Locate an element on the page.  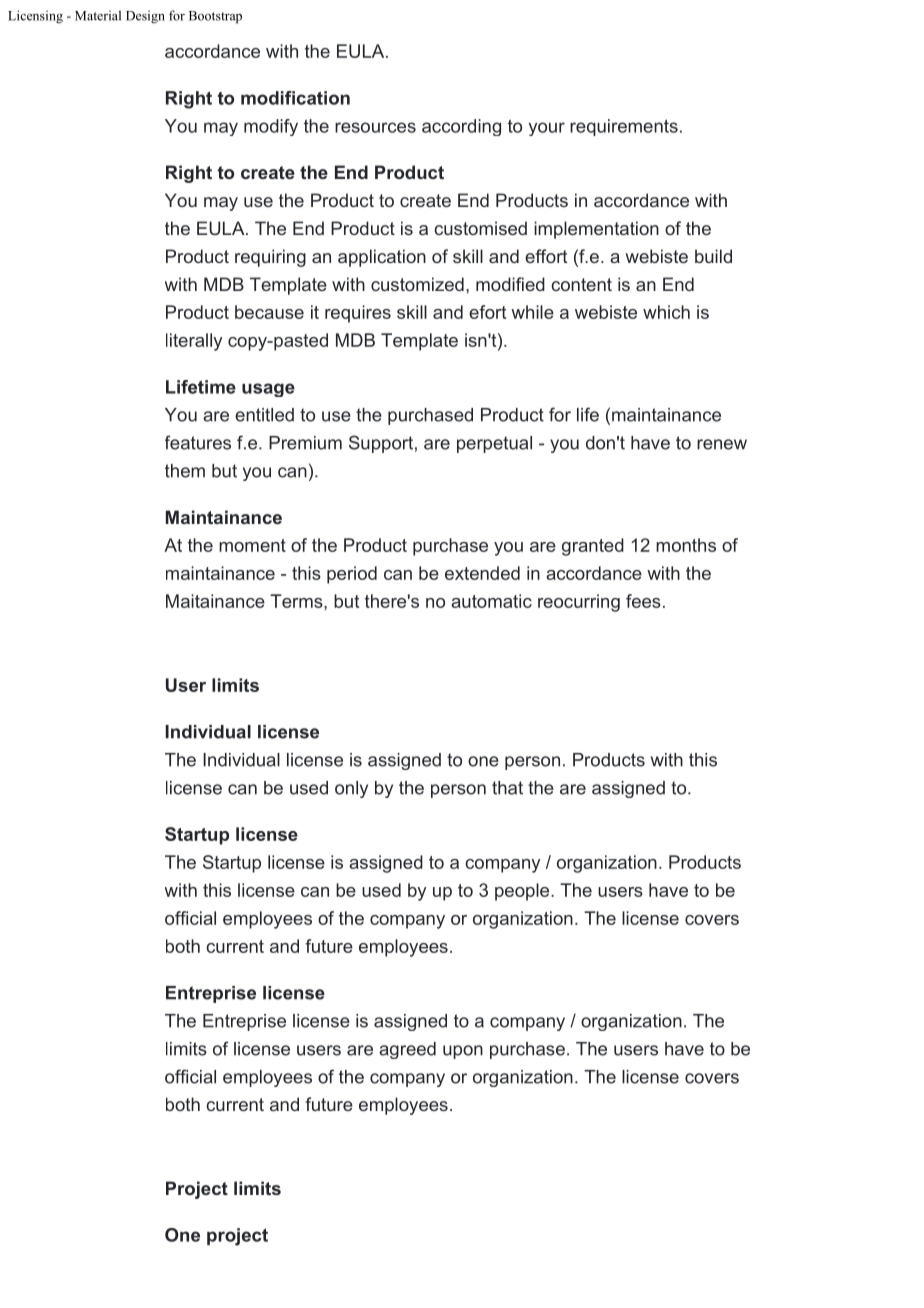
fees is located at coordinates (643, 601).
